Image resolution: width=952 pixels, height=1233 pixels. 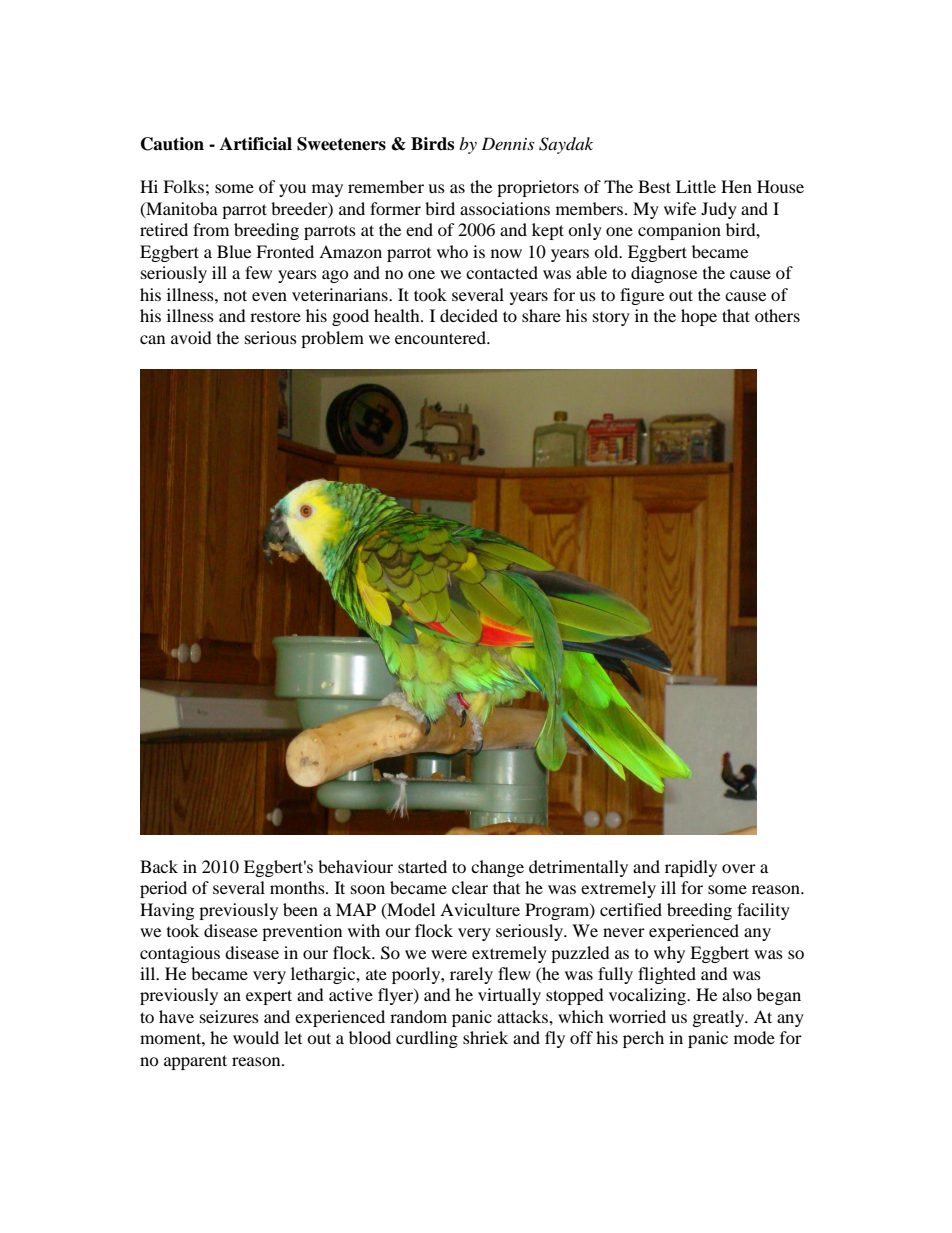 What do you see at coordinates (720, 1018) in the page?
I see `greatly` at bounding box center [720, 1018].
